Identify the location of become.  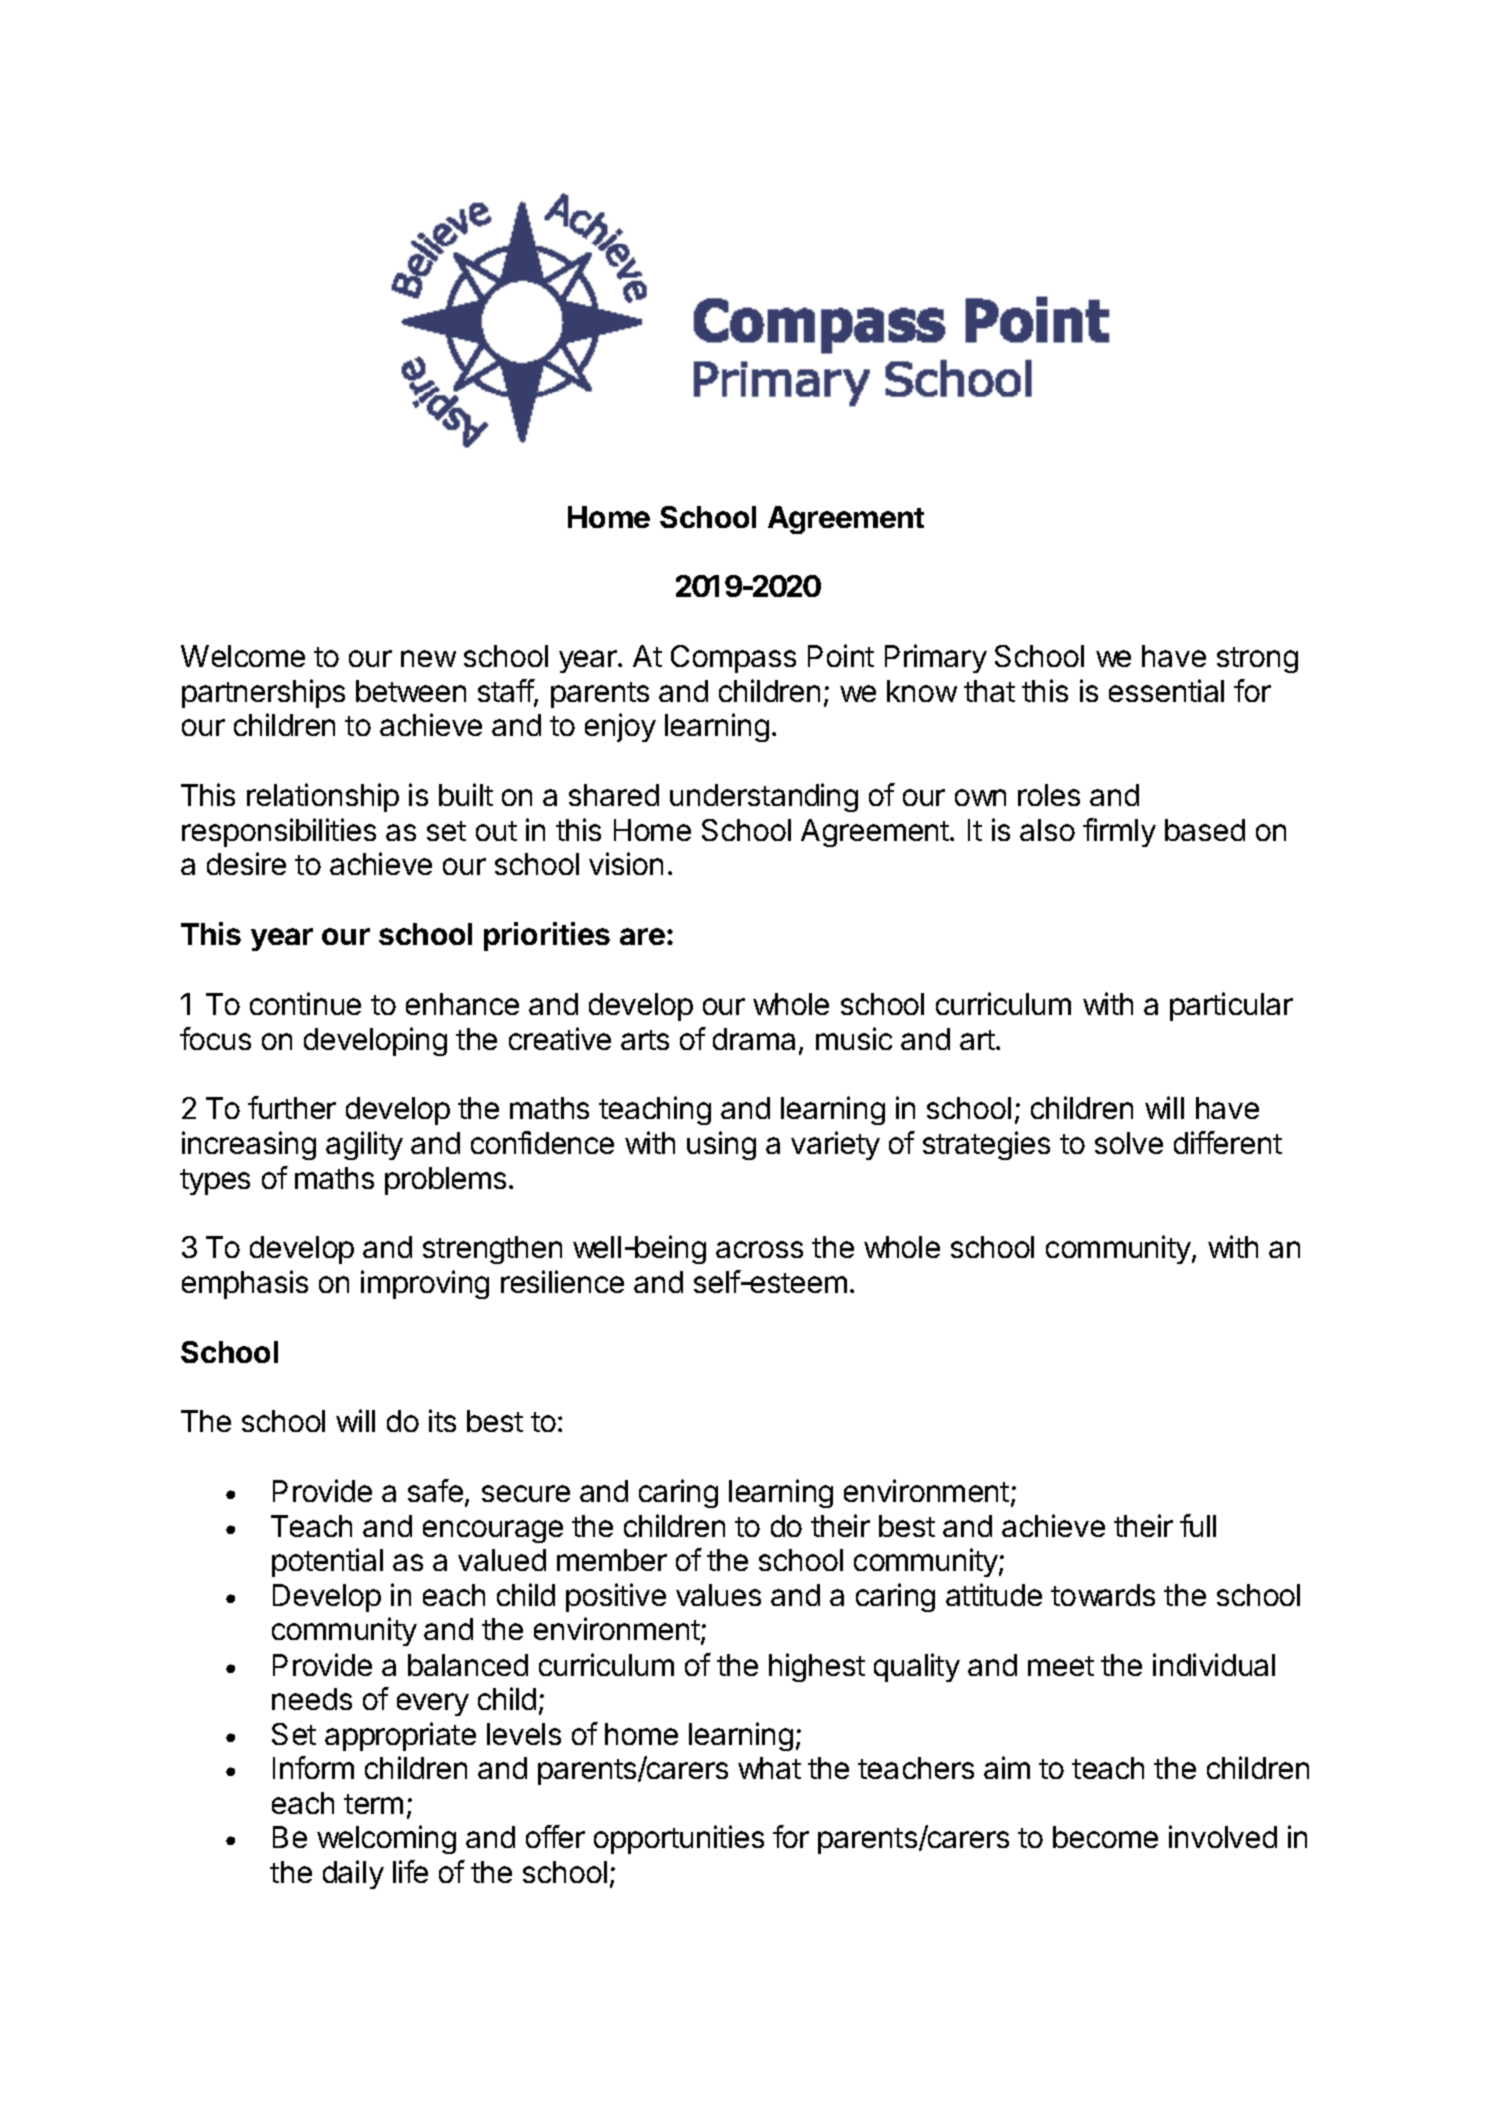
(1105, 1837).
